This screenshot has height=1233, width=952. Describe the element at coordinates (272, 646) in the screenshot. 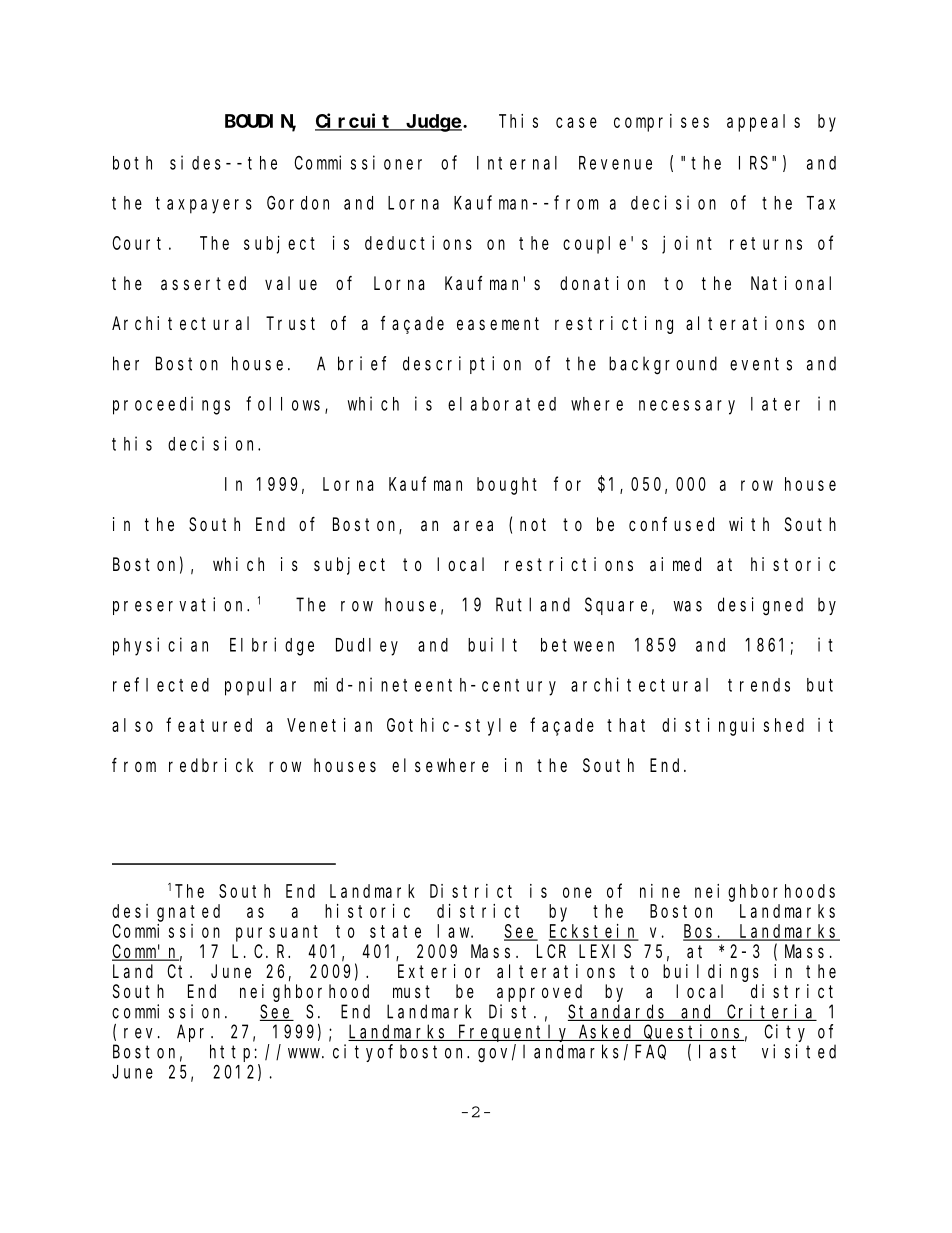

I see `Elbridge` at that location.
